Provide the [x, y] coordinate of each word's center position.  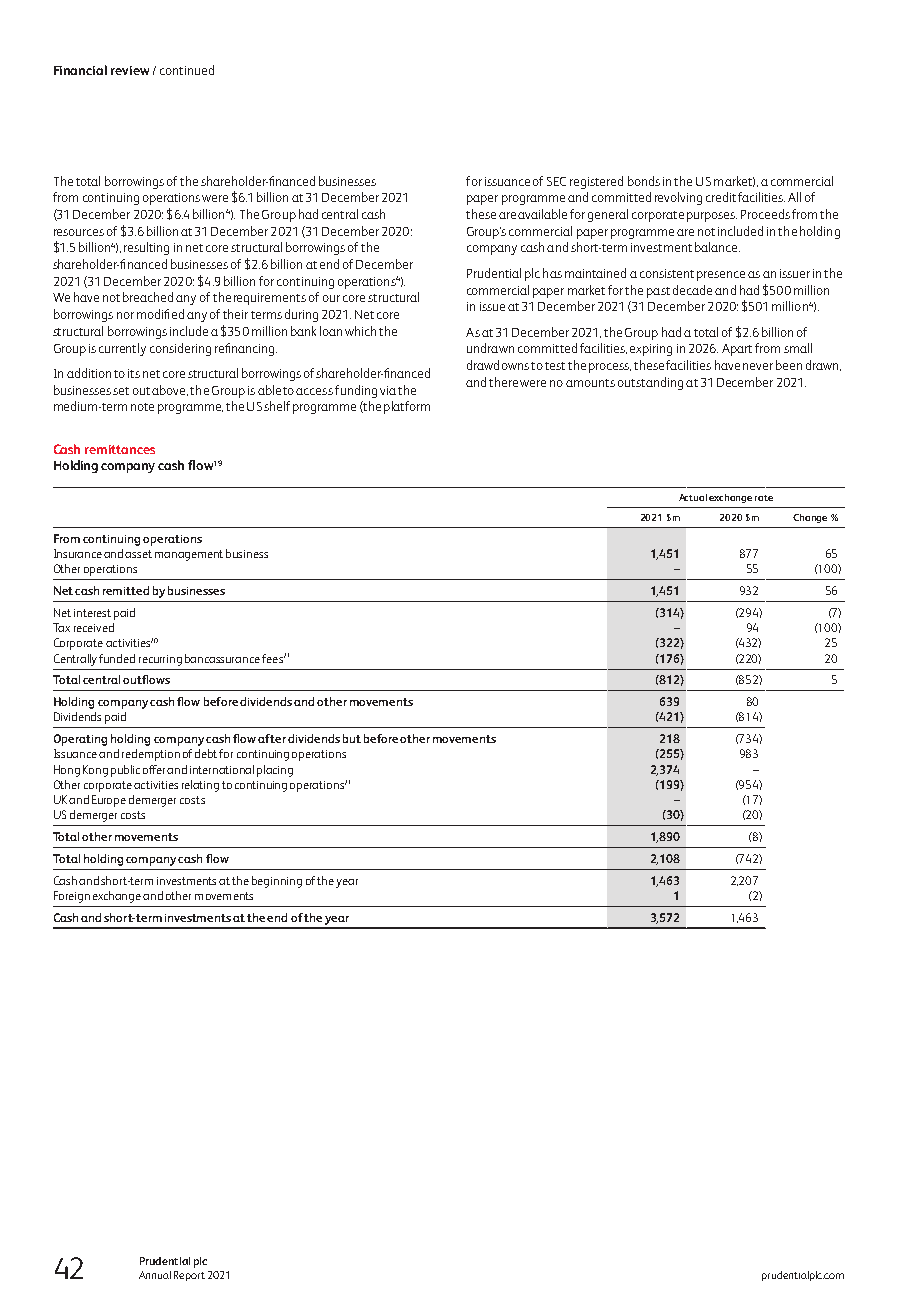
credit [721, 197]
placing [275, 771]
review [130, 70]
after [272, 738]
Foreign [72, 897]
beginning [277, 882]
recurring [160, 660]
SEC [556, 181]
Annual [155, 1275]
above [170, 390]
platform [407, 407]
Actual [693, 497]
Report [189, 1276]
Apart [737, 350]
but [352, 738]
